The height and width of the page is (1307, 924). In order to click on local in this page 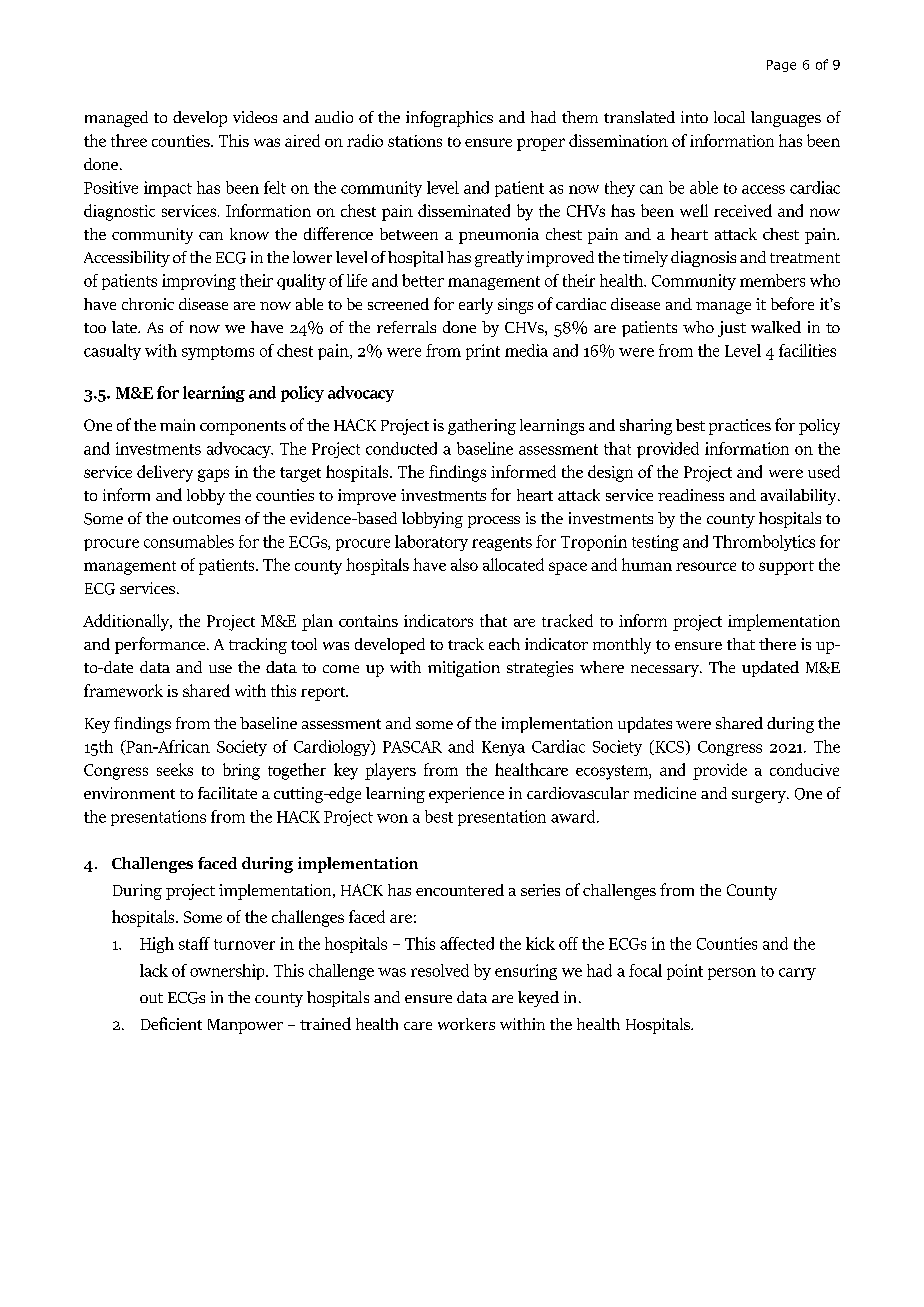, I will do `click(729, 117)`.
